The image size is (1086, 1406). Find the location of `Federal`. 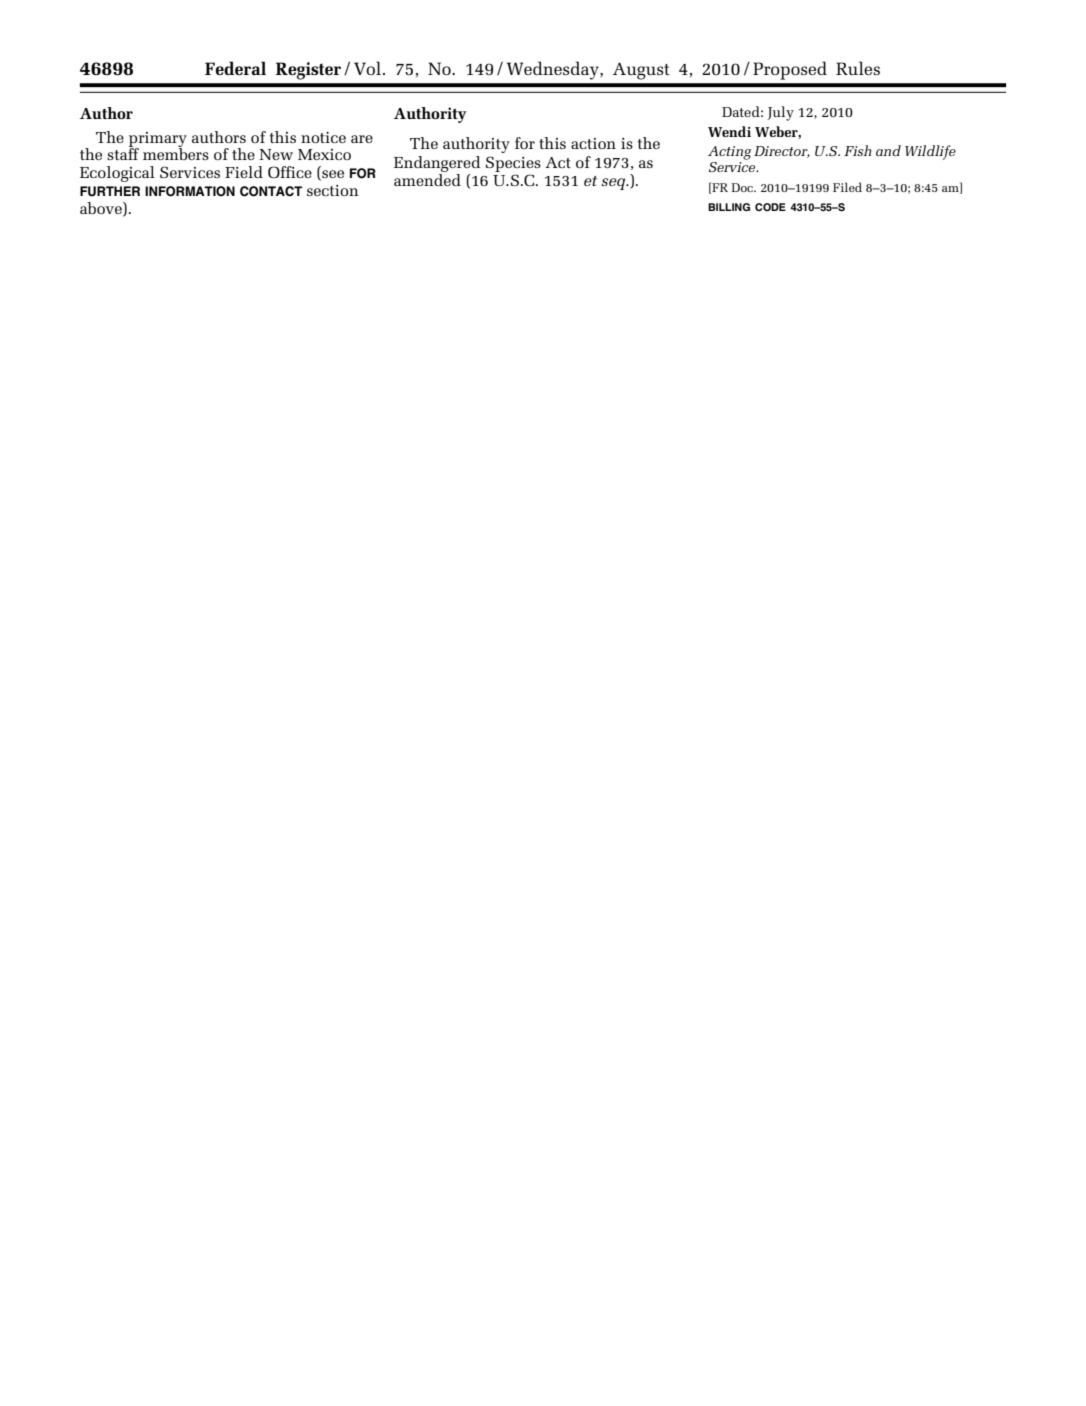

Federal is located at coordinates (235, 68).
